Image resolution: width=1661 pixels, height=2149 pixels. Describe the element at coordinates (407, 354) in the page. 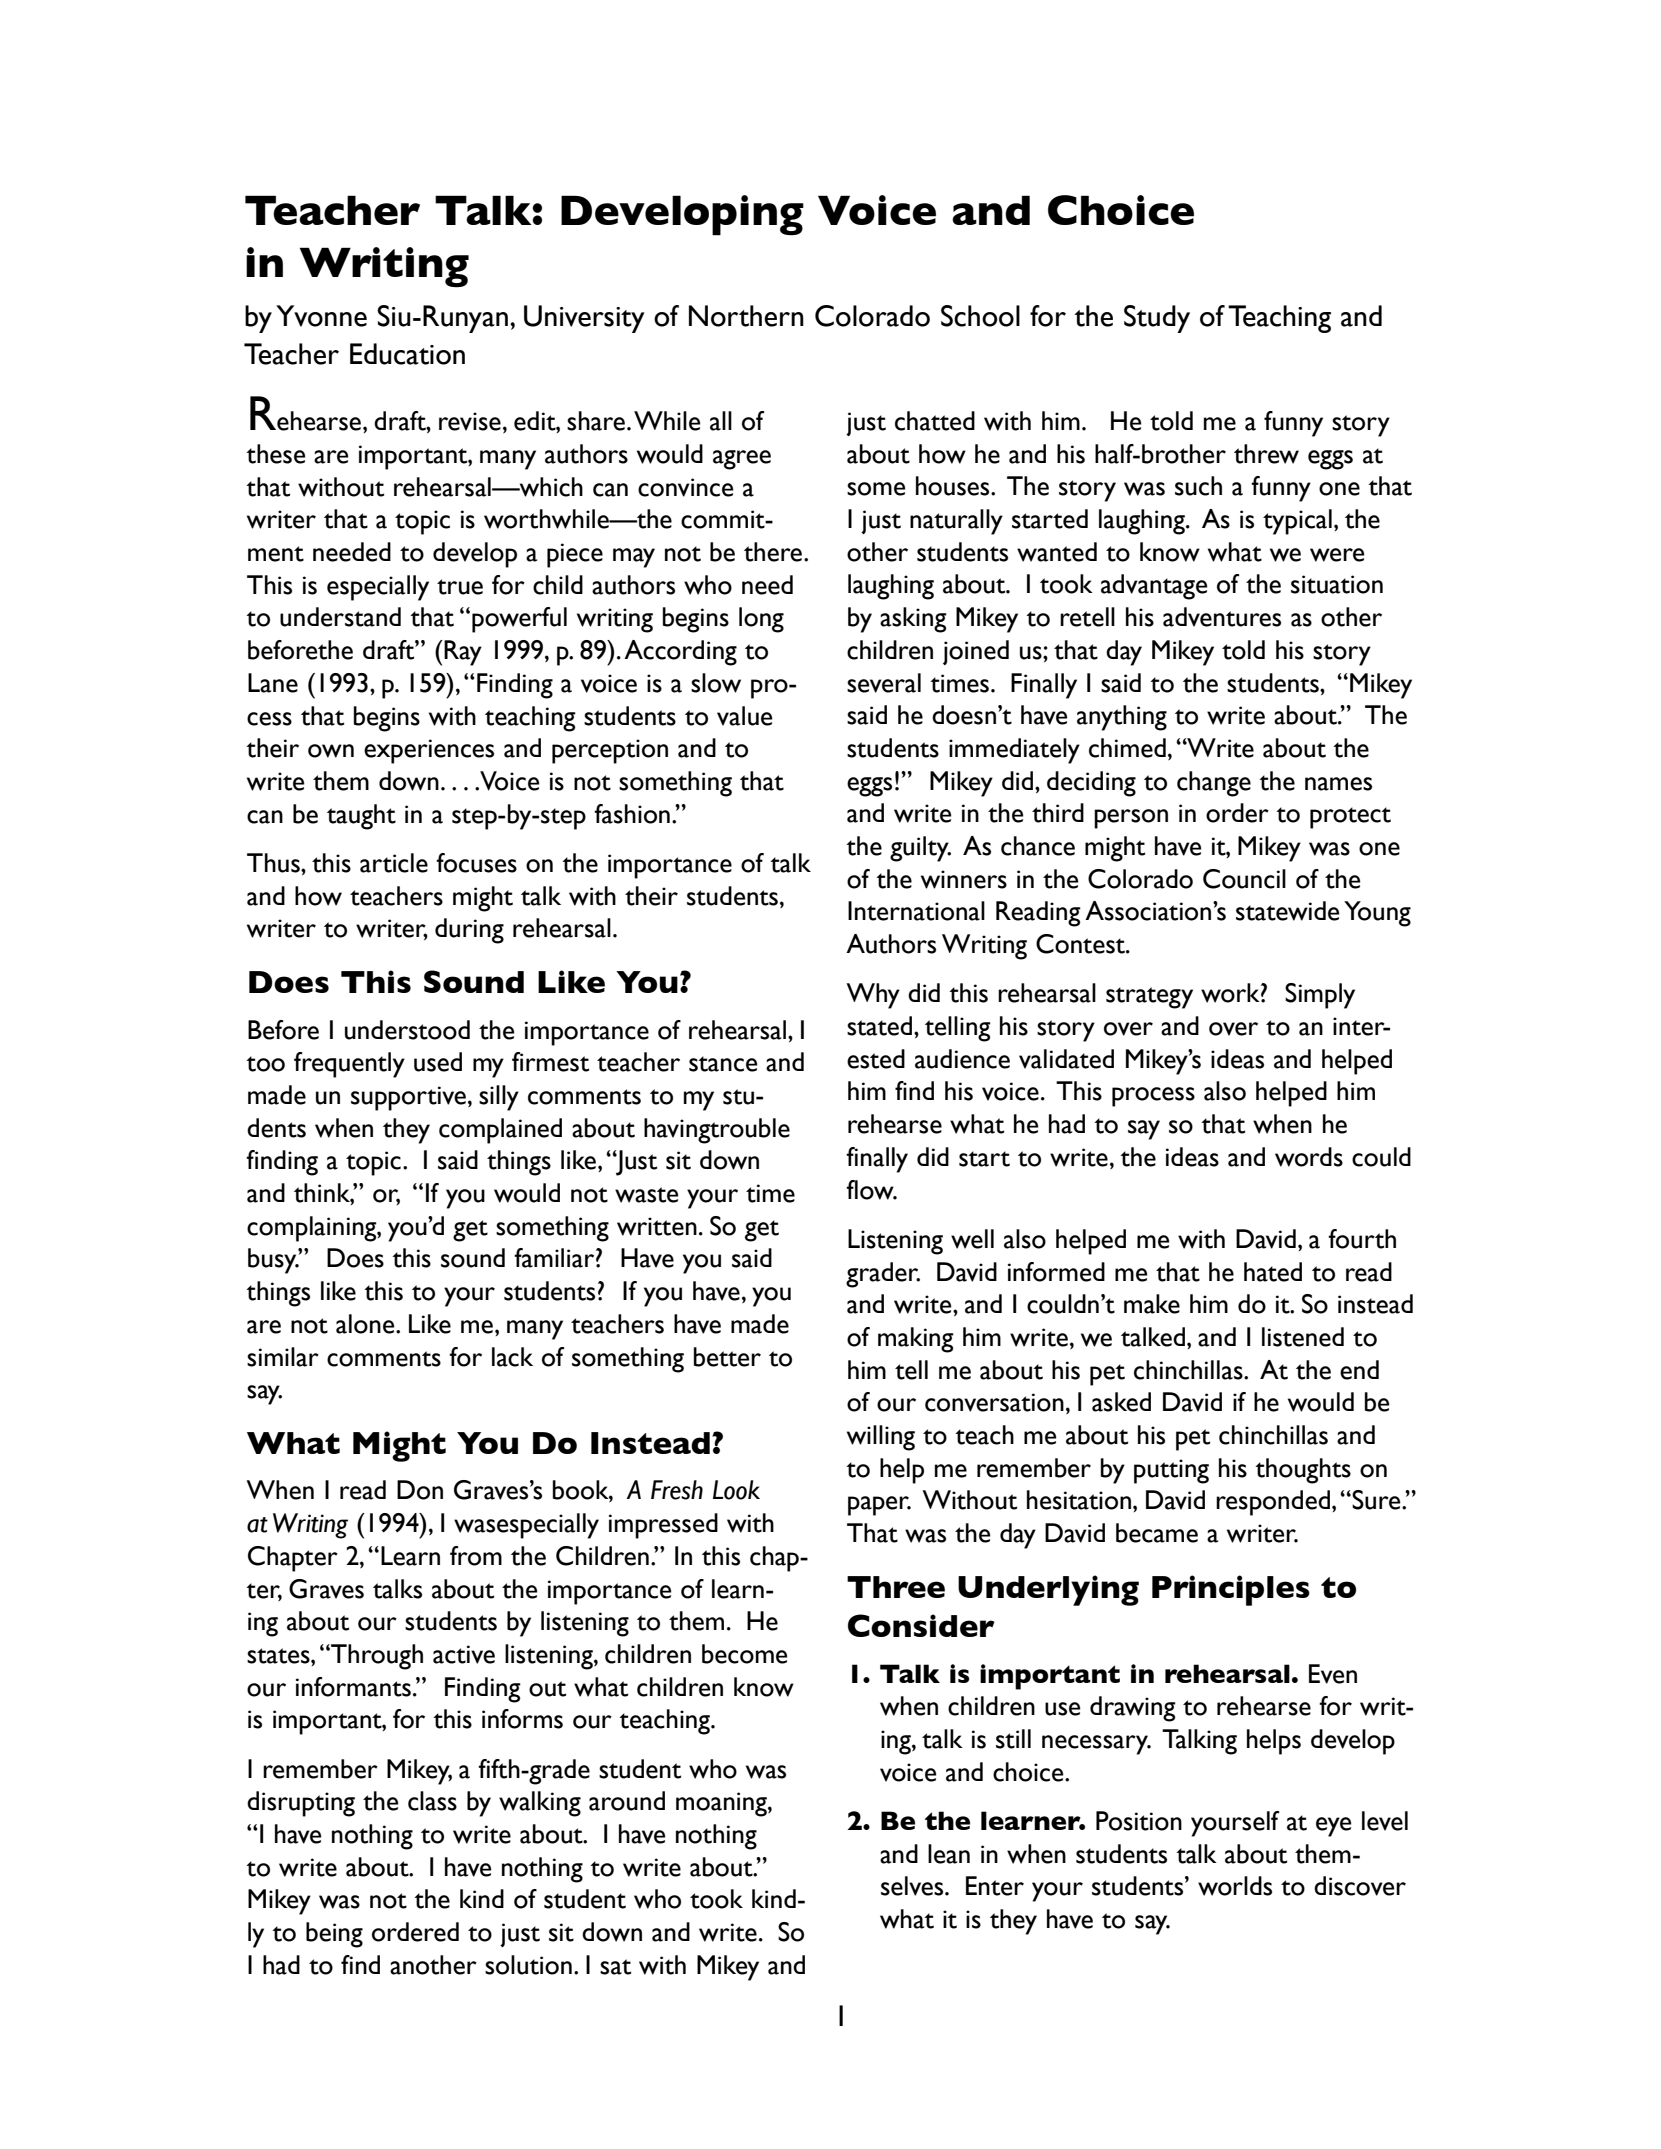

I see `Education` at that location.
